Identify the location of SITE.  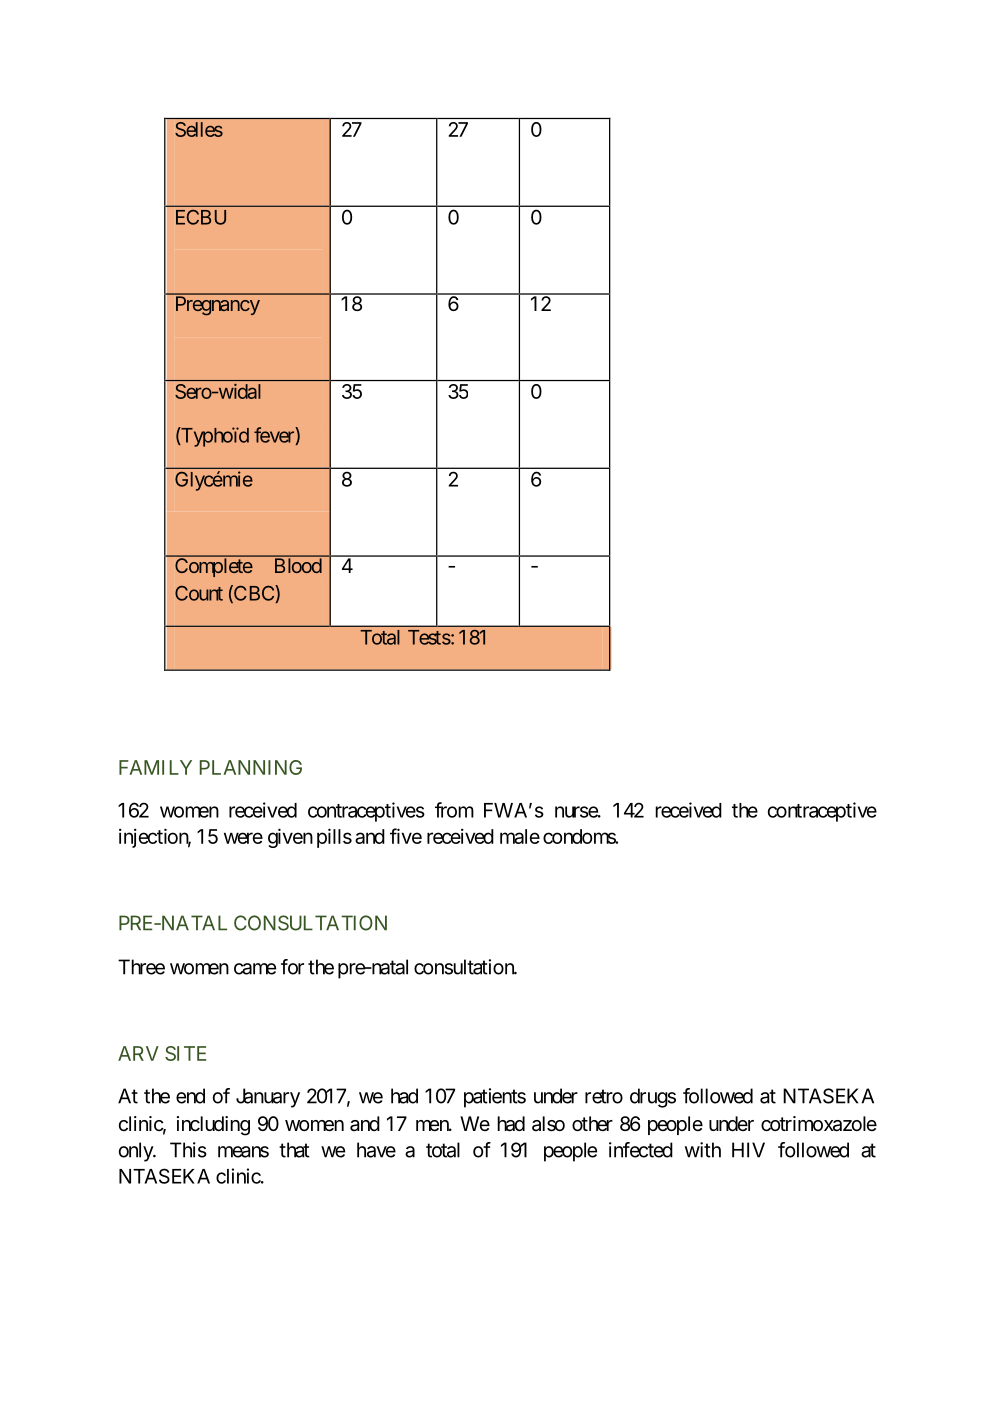
(185, 1053).
